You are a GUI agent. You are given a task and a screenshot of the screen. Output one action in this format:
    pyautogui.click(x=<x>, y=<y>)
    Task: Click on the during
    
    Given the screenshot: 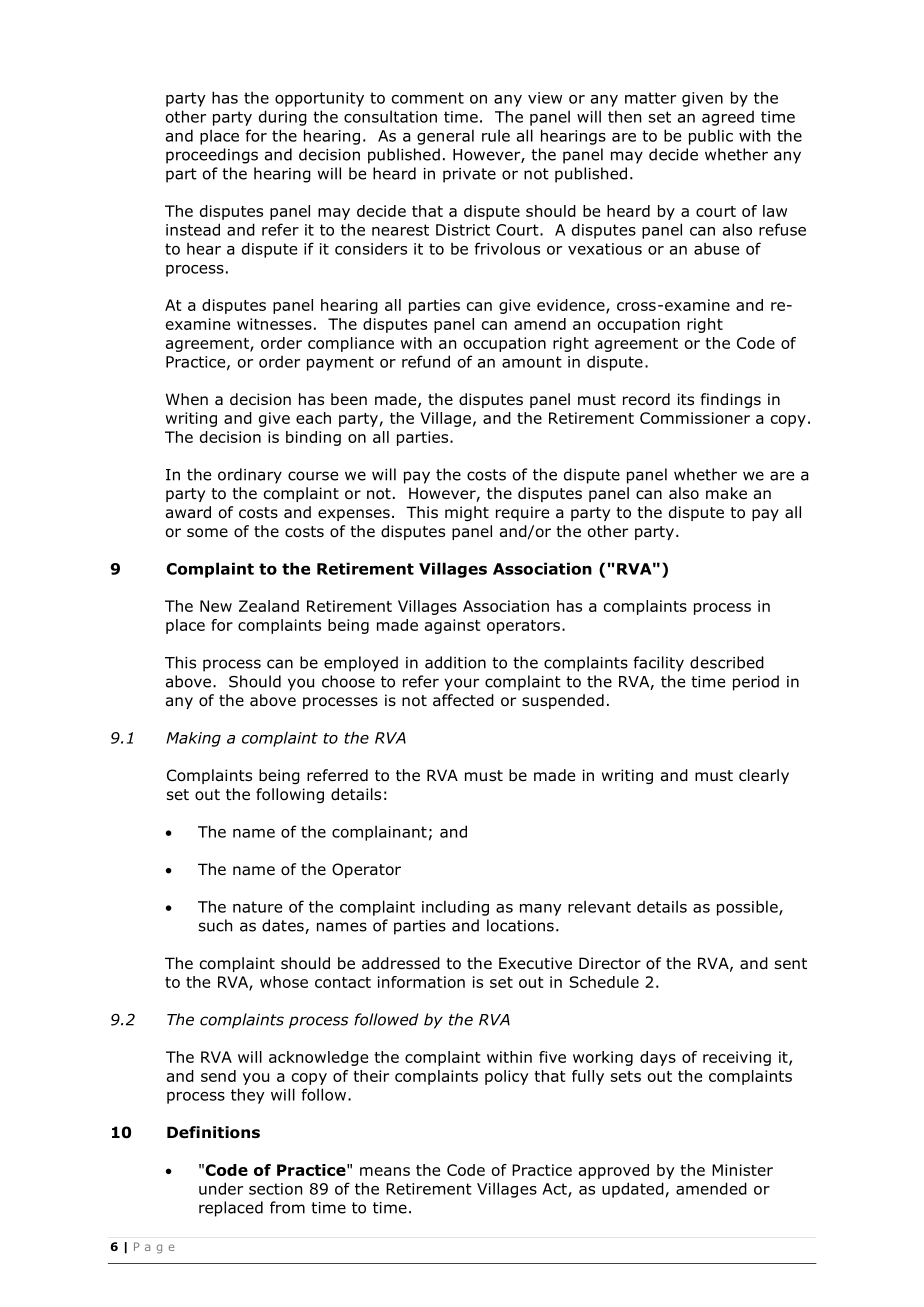 What is the action you would take?
    pyautogui.click(x=283, y=118)
